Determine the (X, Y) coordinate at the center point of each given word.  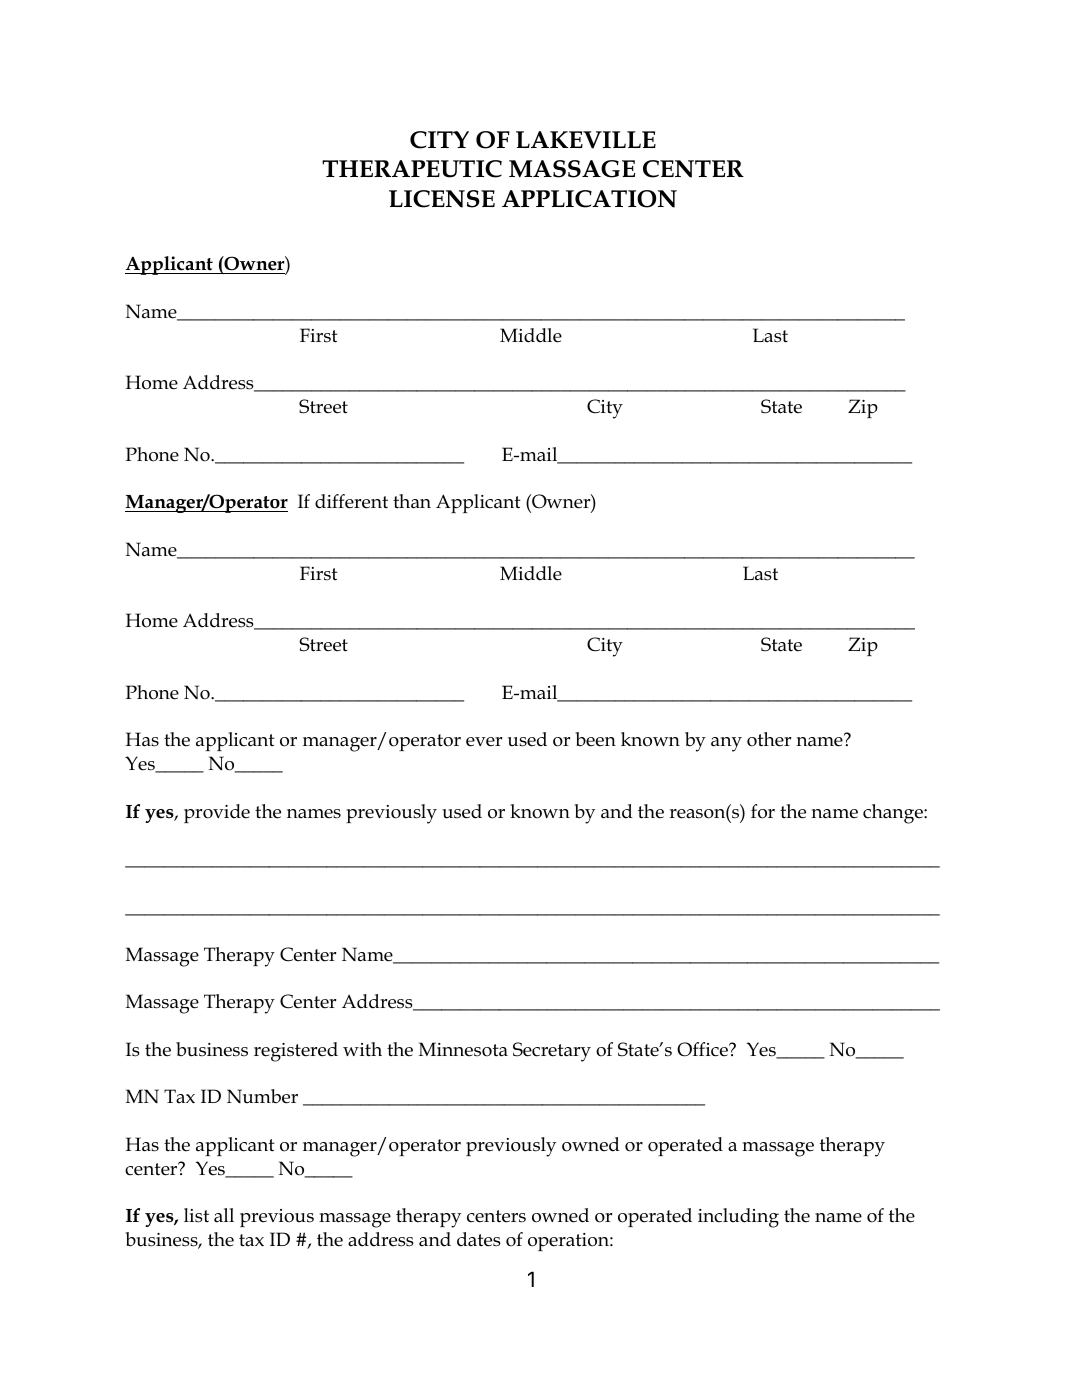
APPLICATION (589, 199)
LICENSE (442, 199)
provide (217, 813)
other (769, 739)
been (595, 739)
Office (704, 1049)
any (726, 744)
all (224, 1215)
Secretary (552, 1052)
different (351, 501)
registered (296, 1052)
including (738, 1218)
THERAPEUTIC (412, 169)
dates (479, 1239)
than (412, 501)
